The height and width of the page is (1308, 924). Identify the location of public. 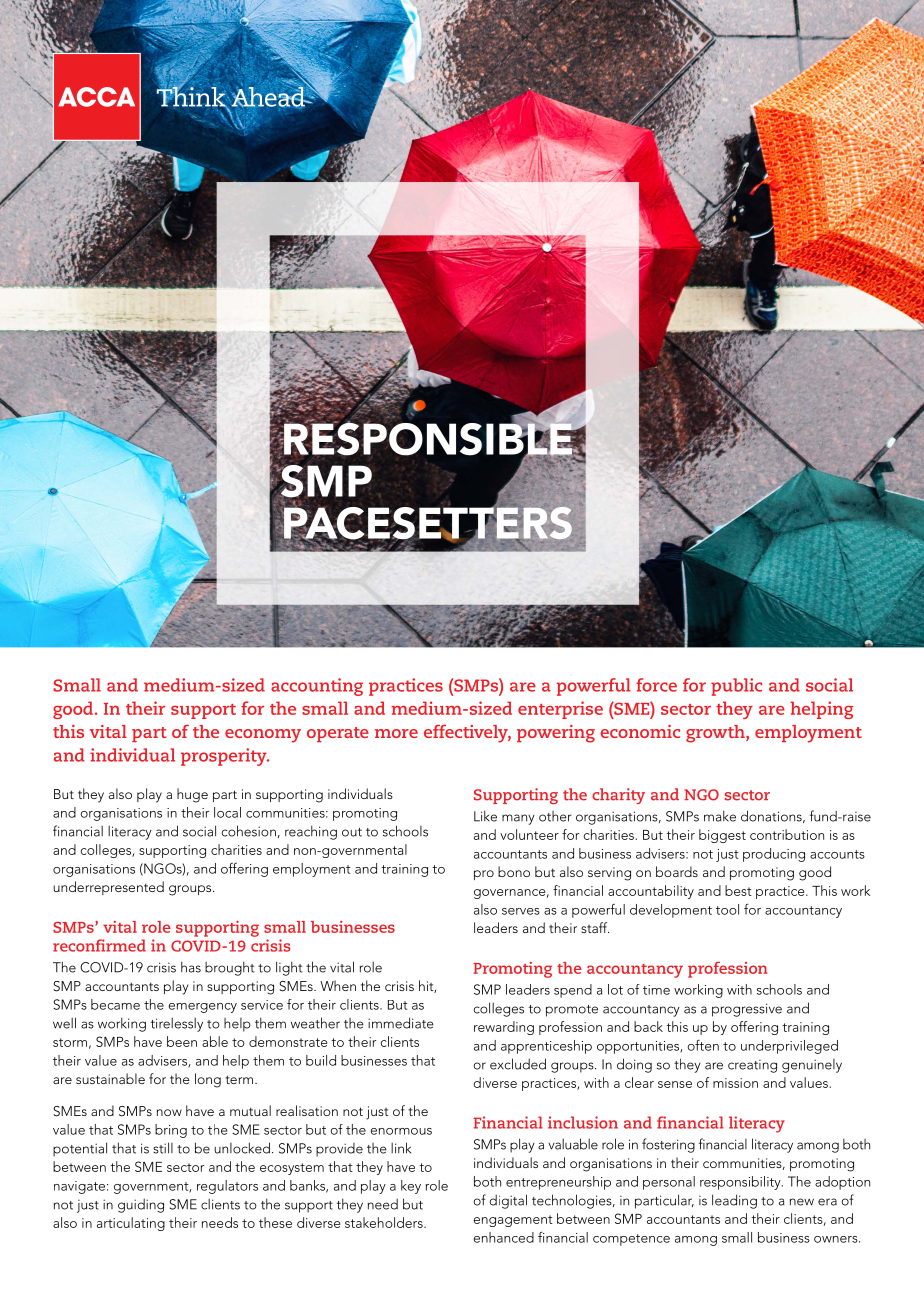
(736, 687).
